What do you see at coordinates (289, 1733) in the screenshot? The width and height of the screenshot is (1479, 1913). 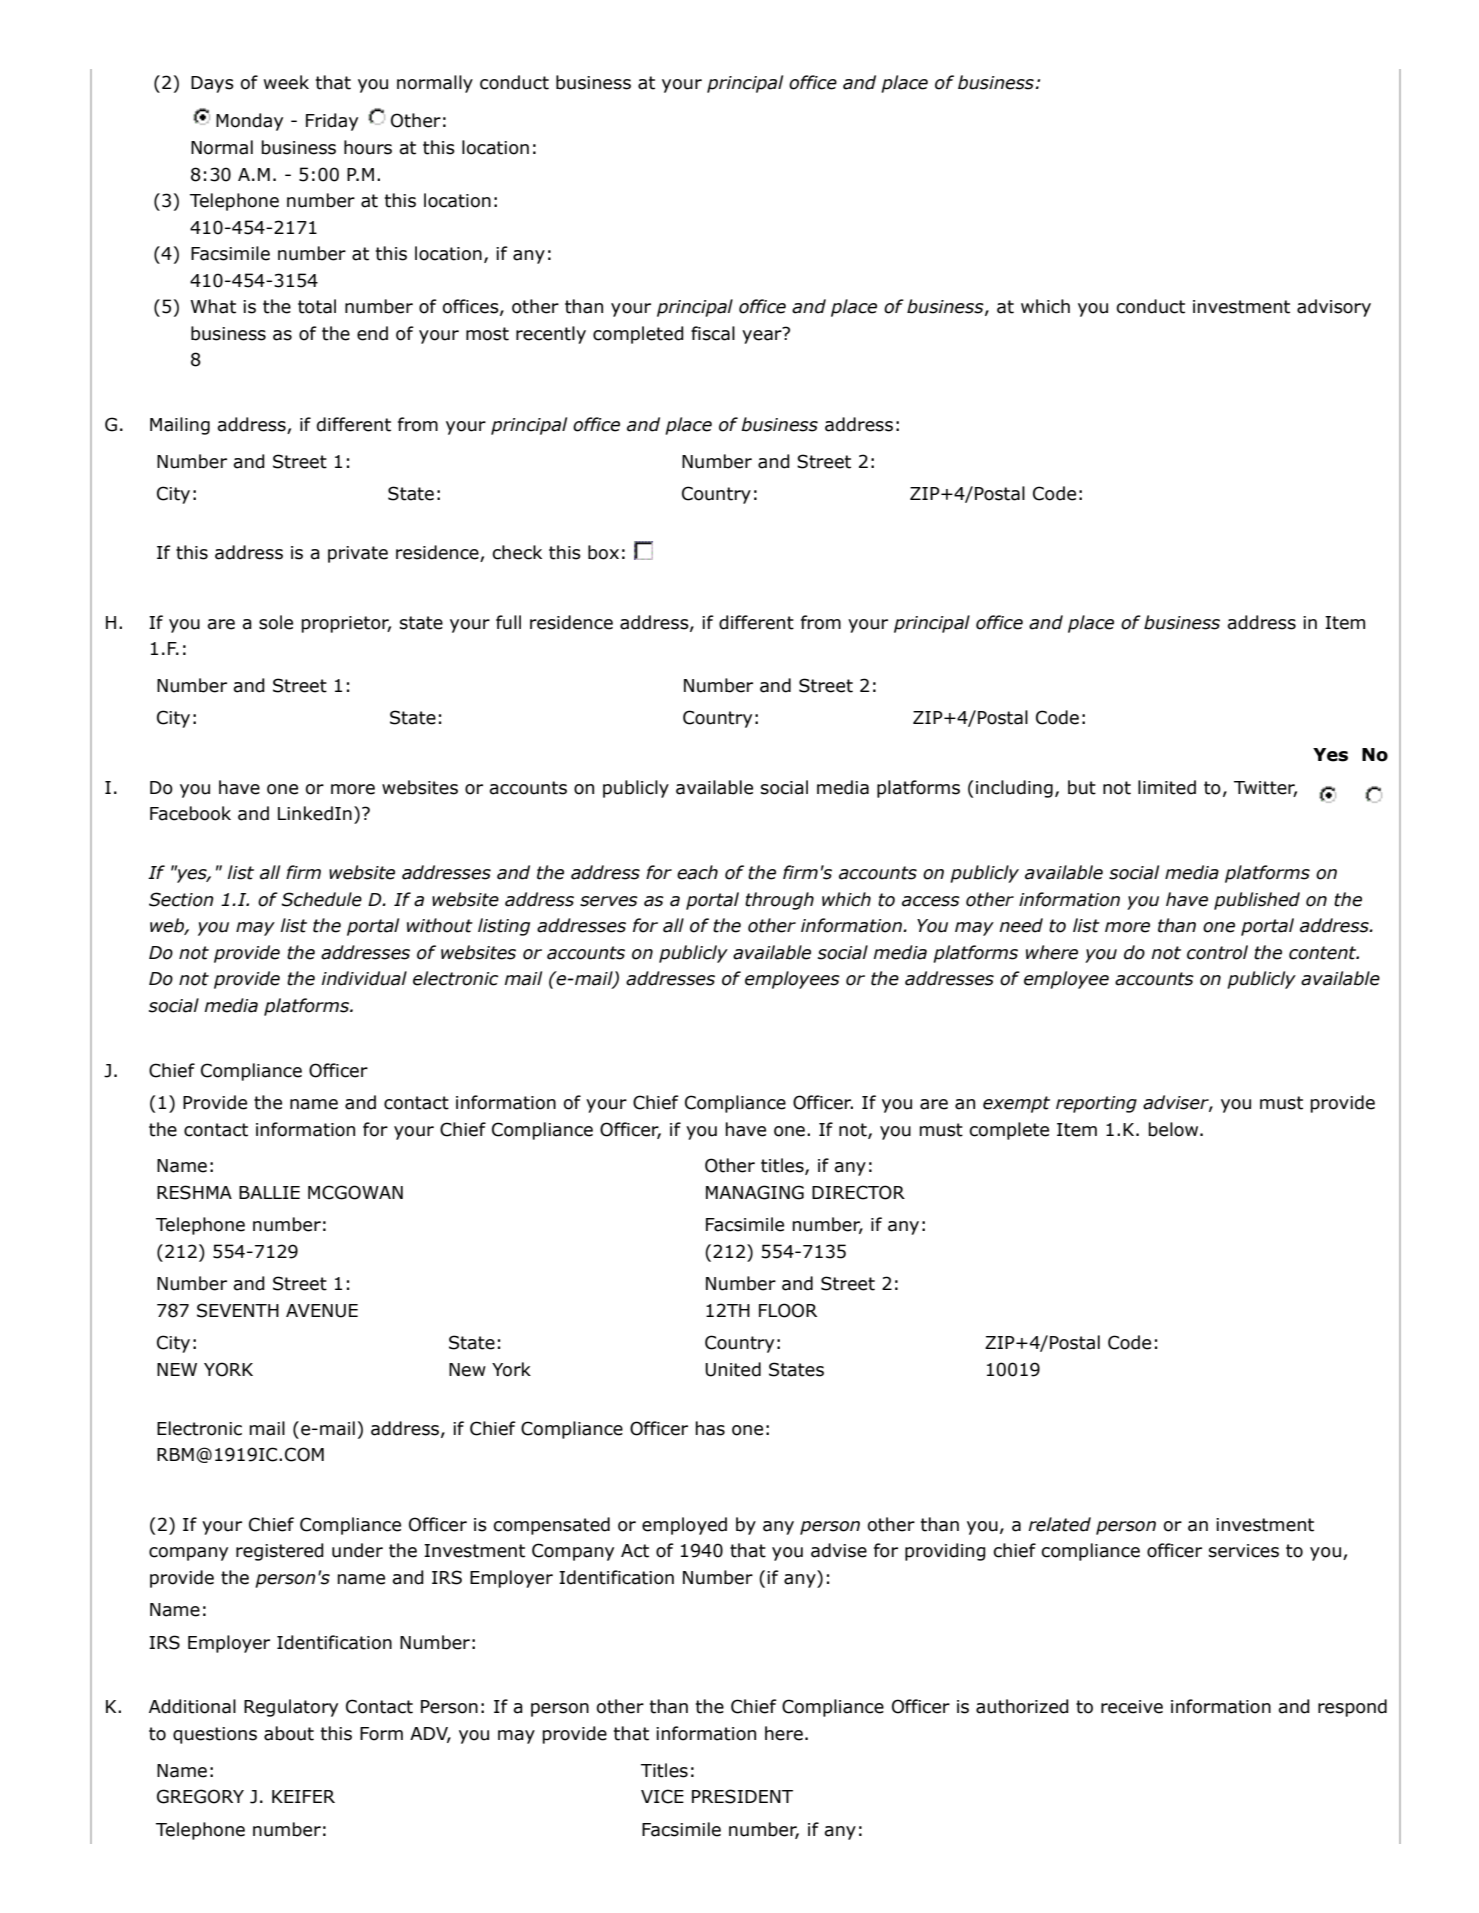 I see `about` at bounding box center [289, 1733].
